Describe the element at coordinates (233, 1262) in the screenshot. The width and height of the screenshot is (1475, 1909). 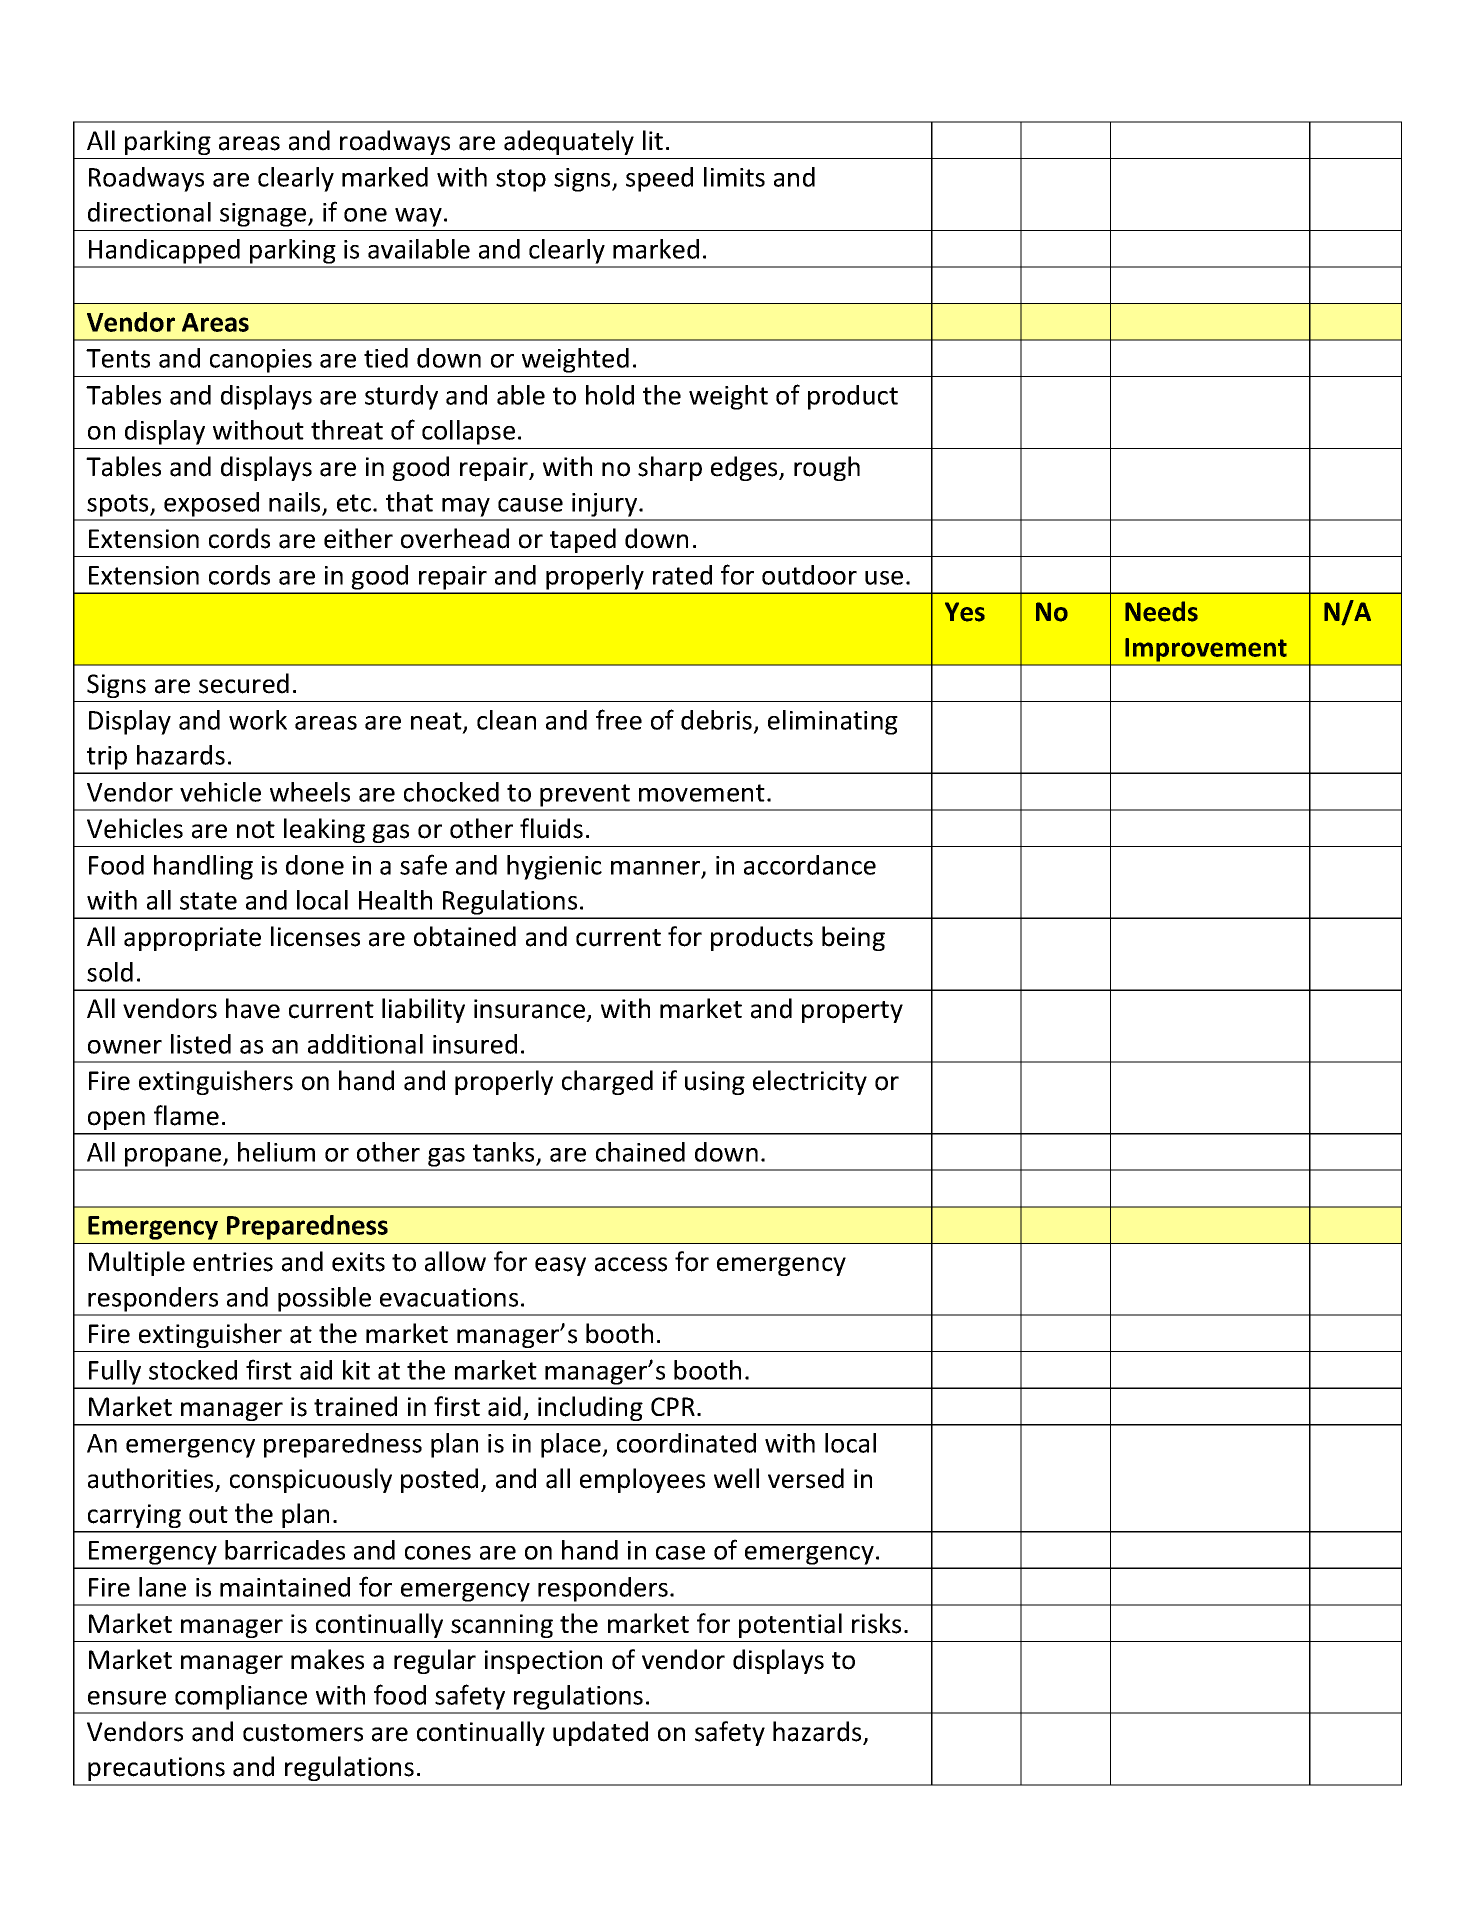
I see `entries` at that location.
